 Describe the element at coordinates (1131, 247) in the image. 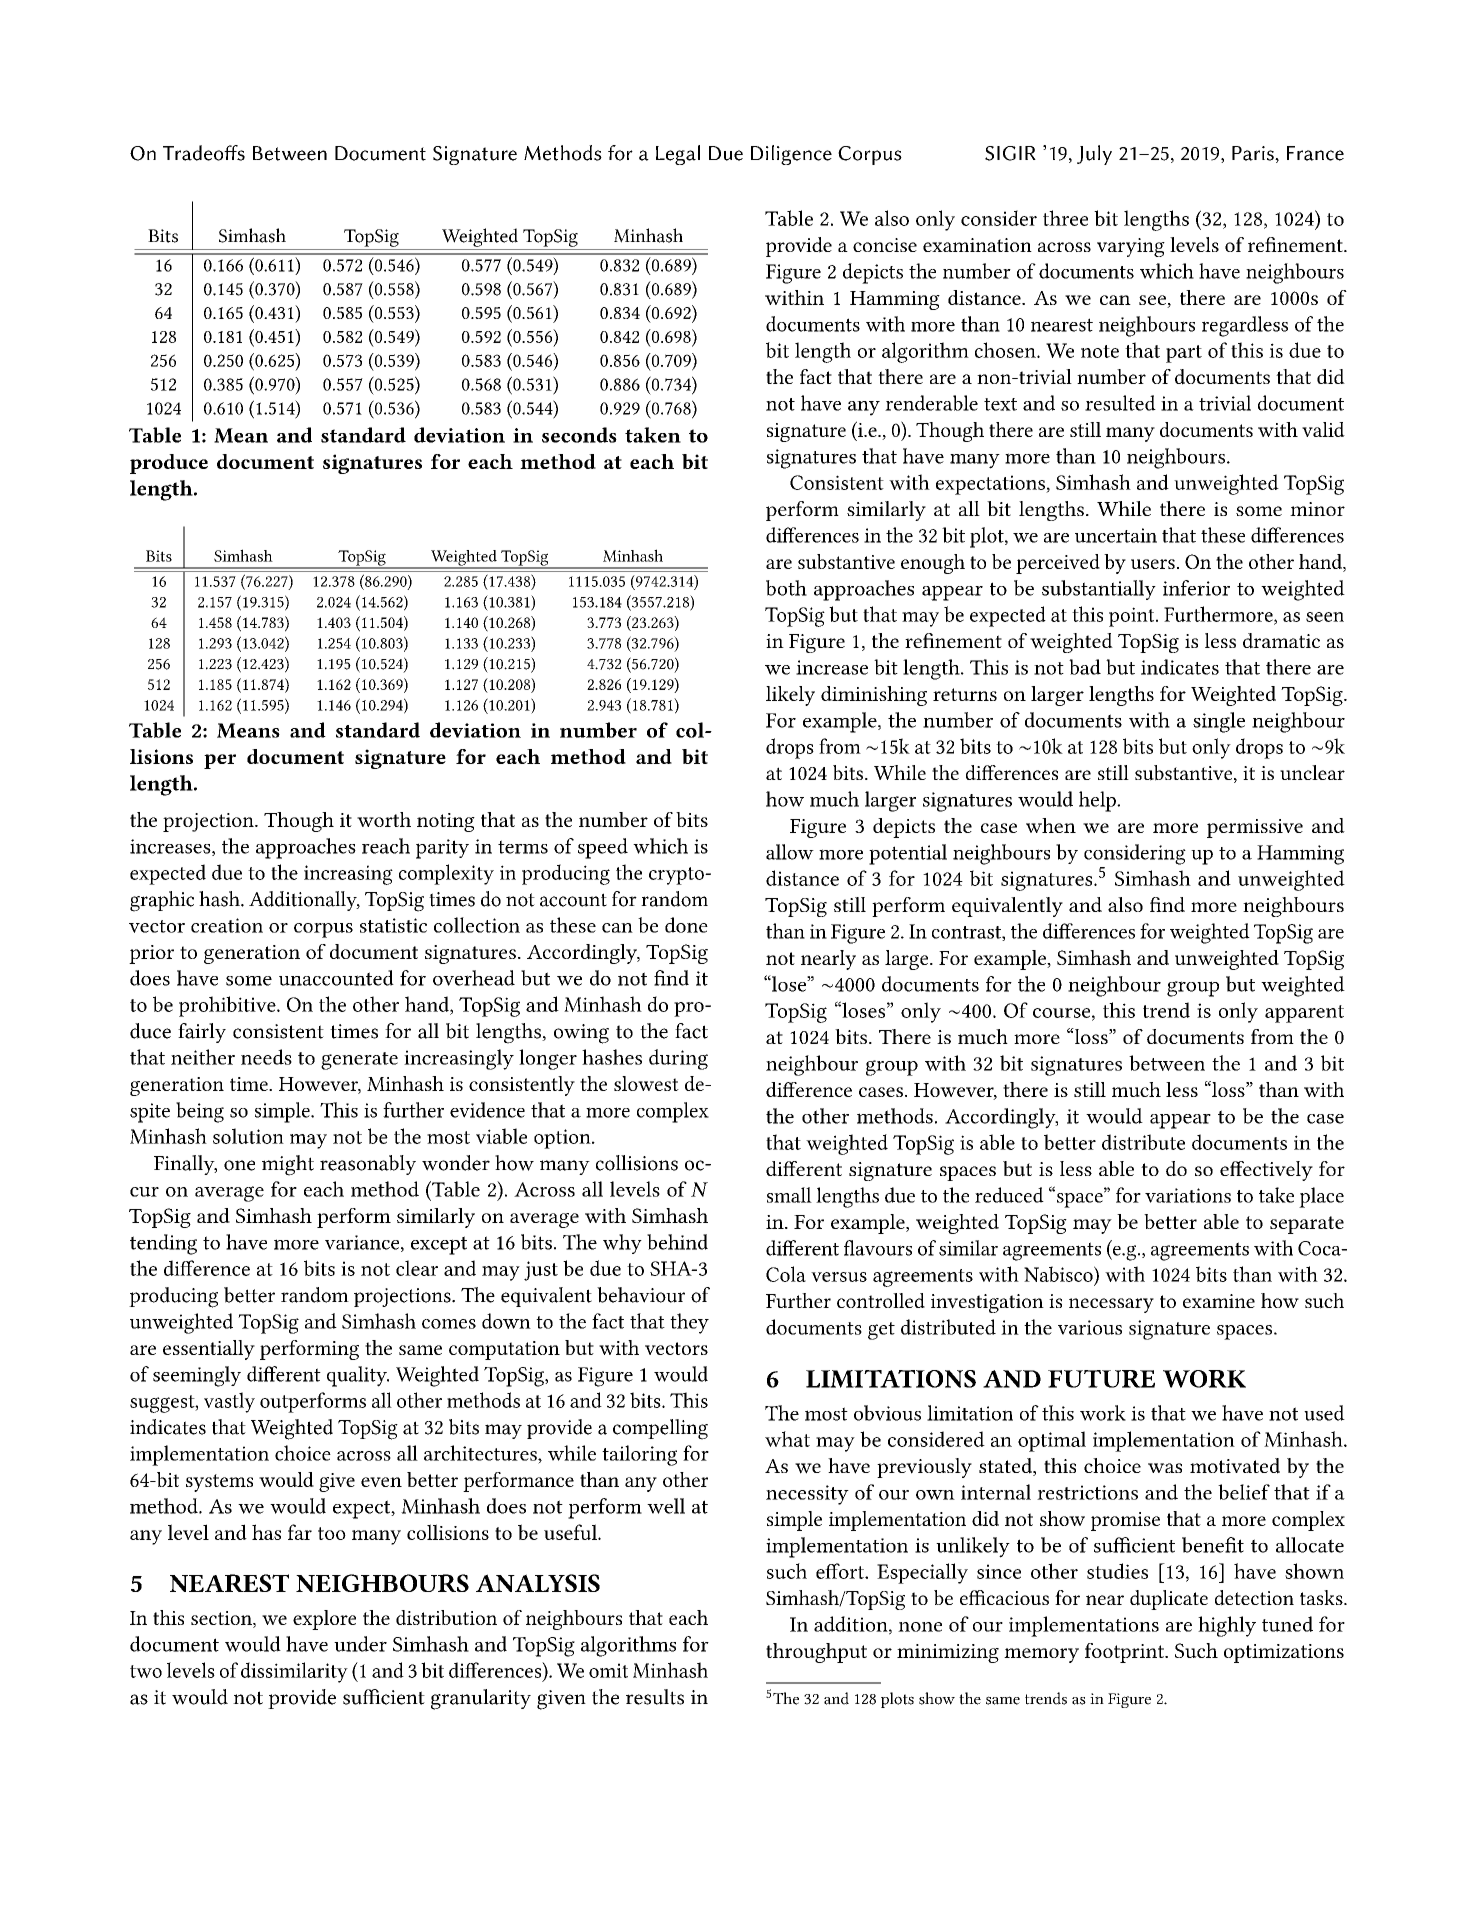

I see `varying` at that location.
